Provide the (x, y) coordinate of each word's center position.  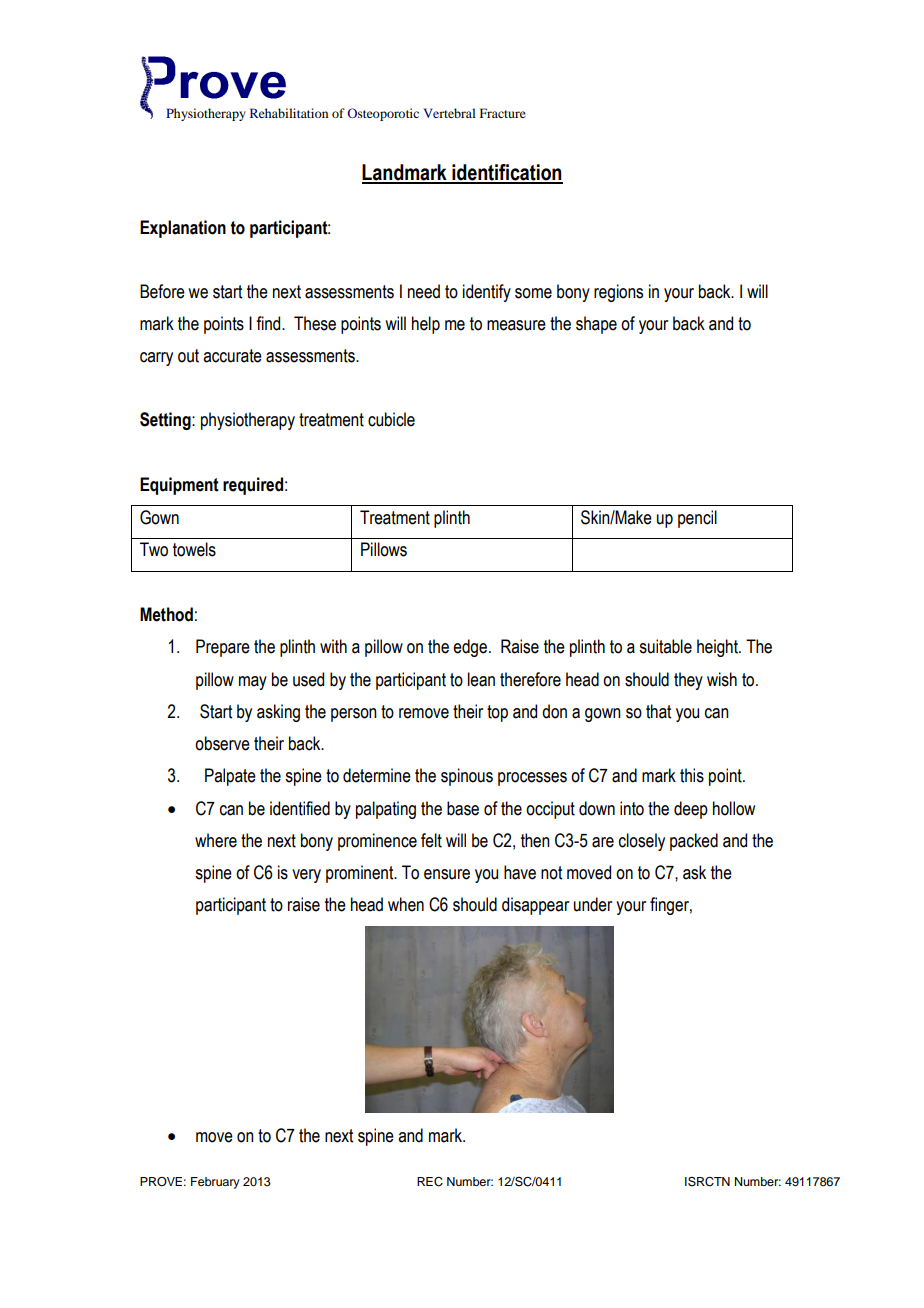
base (463, 808)
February (215, 1183)
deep (691, 810)
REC (430, 1182)
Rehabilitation (289, 113)
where (216, 840)
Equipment (179, 486)
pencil (697, 519)
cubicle (391, 419)
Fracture (503, 113)
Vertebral (450, 113)
